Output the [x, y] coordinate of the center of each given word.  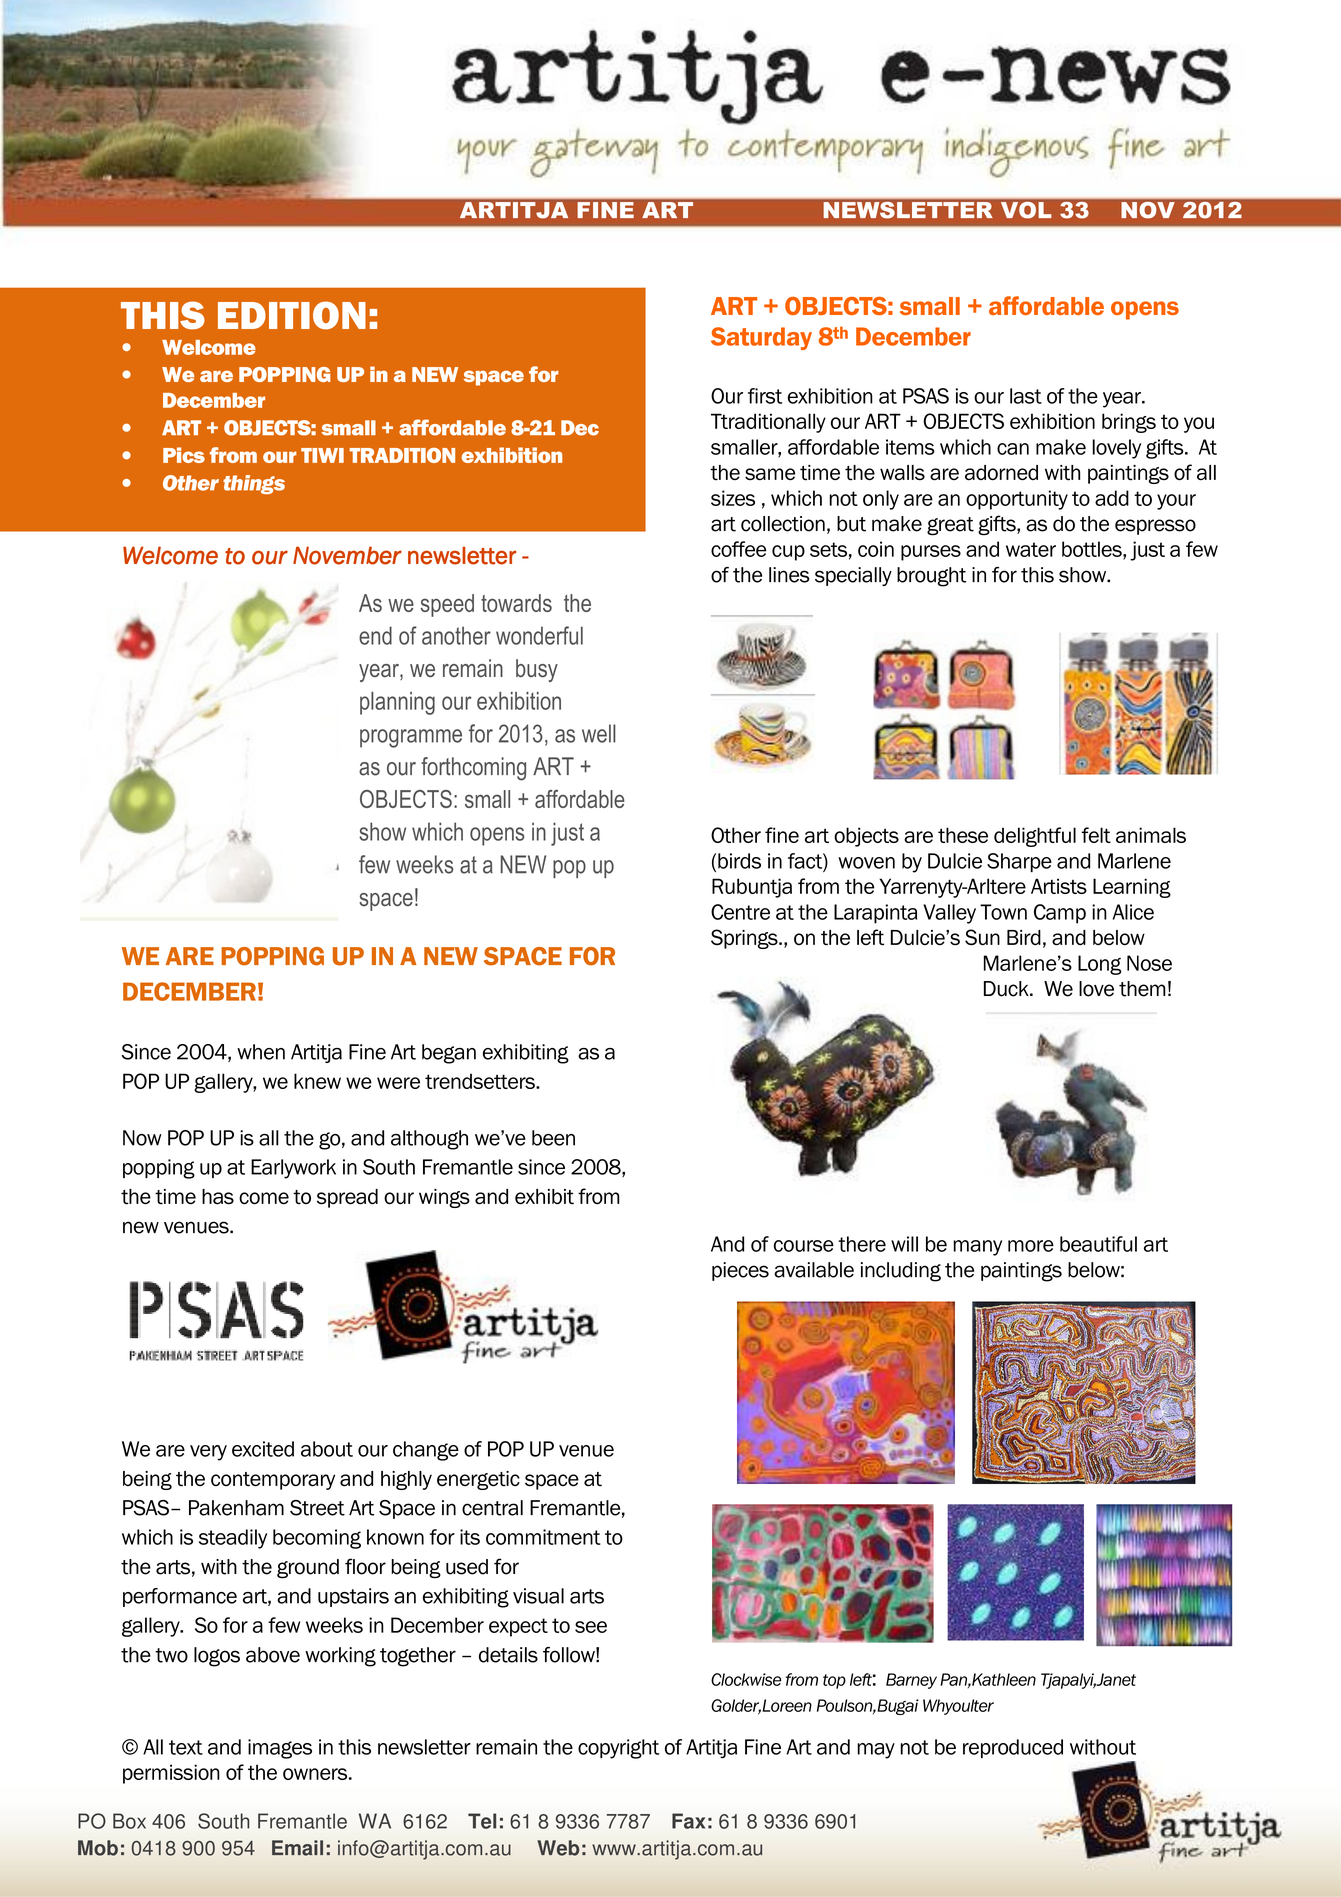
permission [171, 1774]
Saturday [761, 338]
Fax [688, 1821]
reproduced [1013, 1748]
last [1026, 396]
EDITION [292, 315]
